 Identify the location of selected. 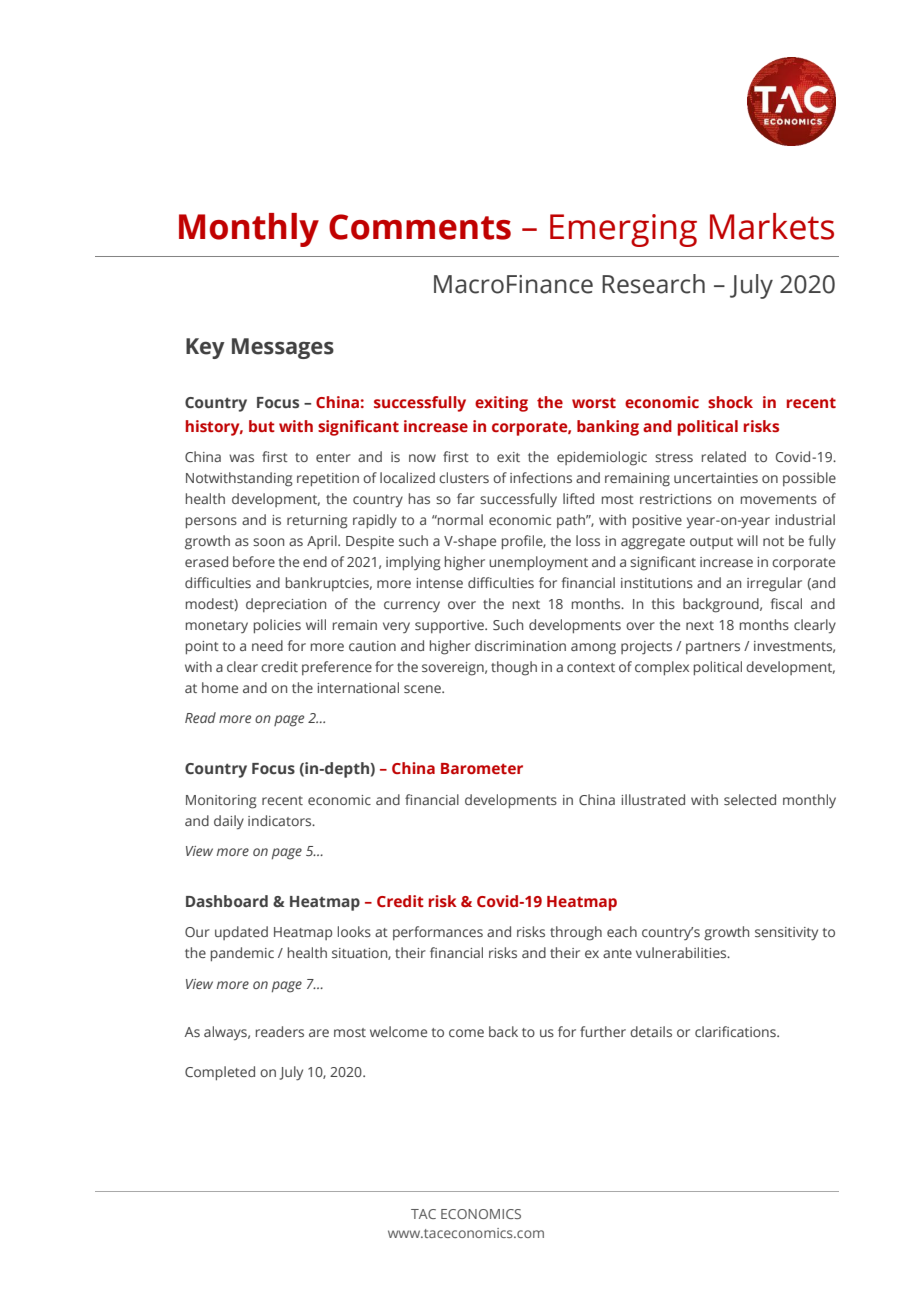
(750, 799).
